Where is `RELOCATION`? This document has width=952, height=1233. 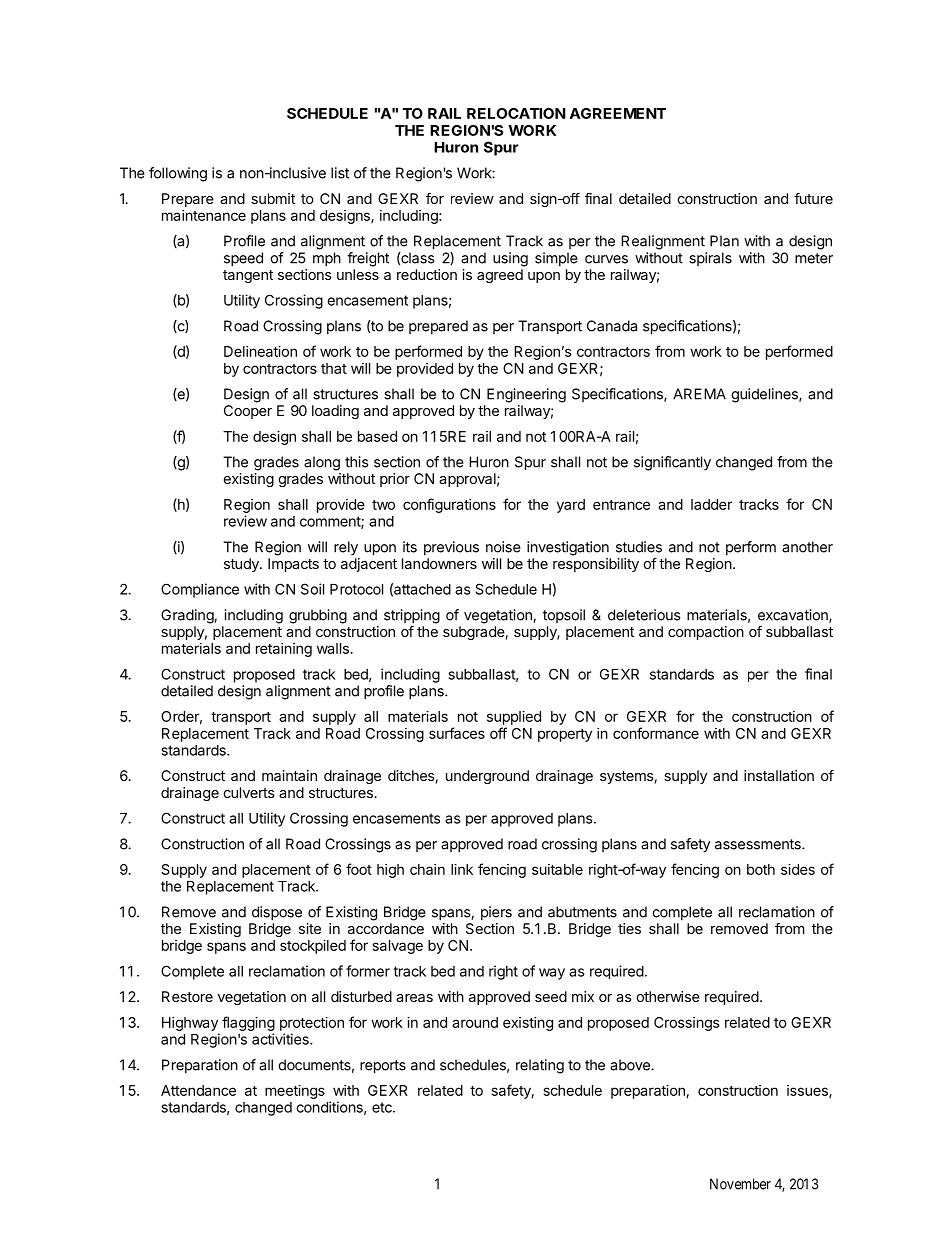
RELOCATION is located at coordinates (516, 113).
